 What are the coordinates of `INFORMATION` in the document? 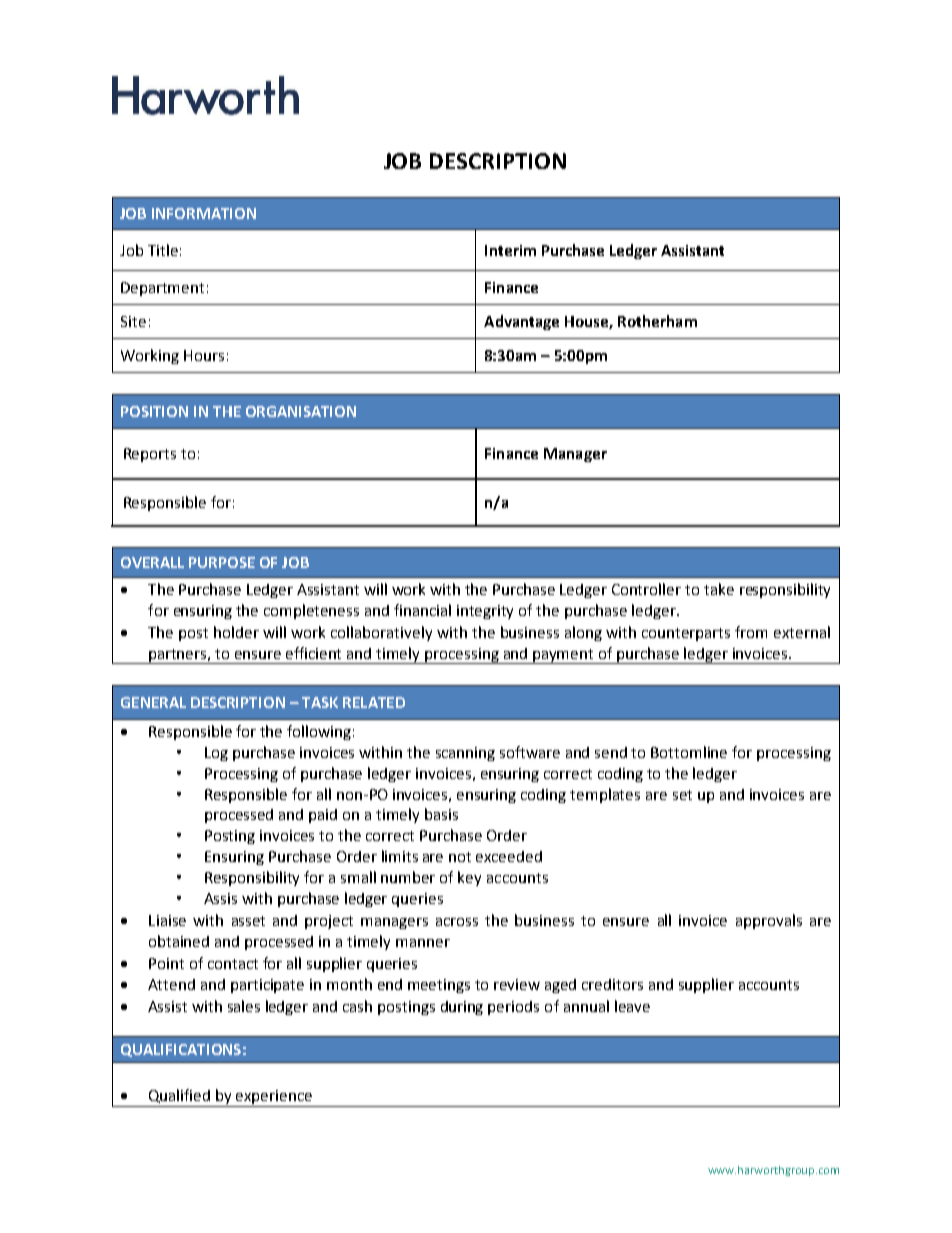 It's located at (204, 213).
